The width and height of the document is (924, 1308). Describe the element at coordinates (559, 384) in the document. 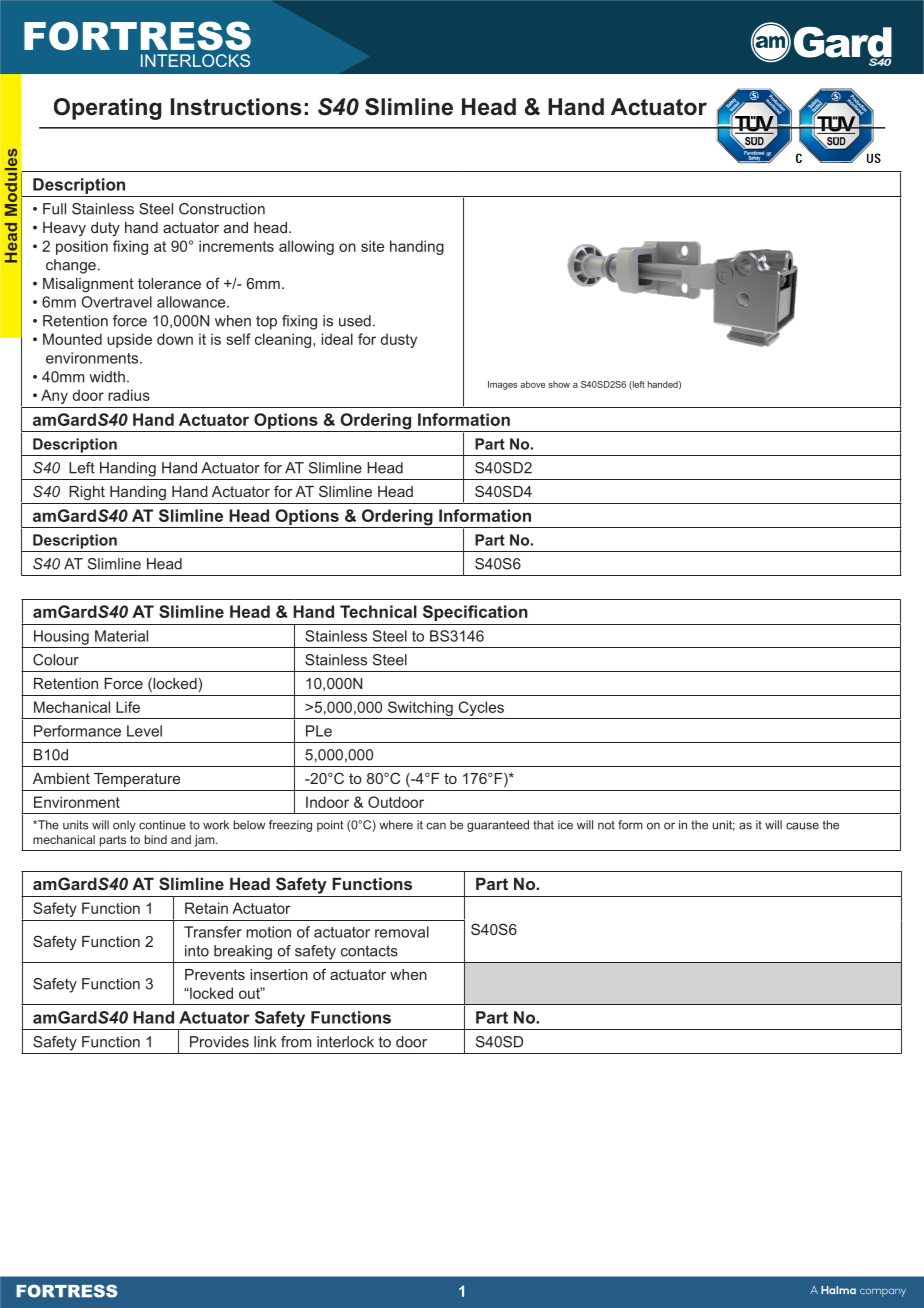

I see `show` at that location.
